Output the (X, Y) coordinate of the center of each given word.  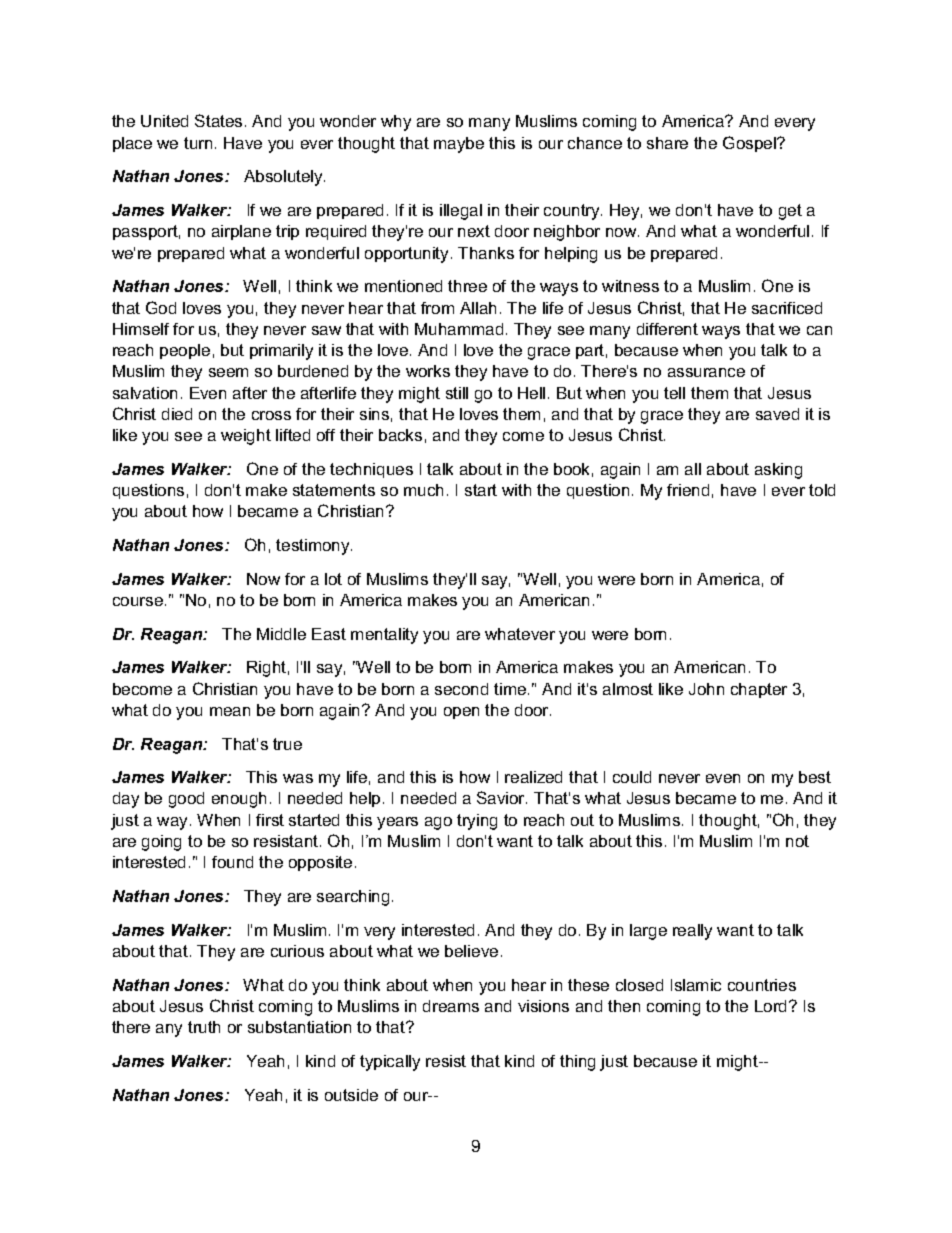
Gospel (750, 144)
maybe (459, 145)
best (815, 777)
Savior (502, 797)
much (423, 490)
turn (198, 143)
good (186, 800)
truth (204, 1027)
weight (246, 437)
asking (778, 471)
